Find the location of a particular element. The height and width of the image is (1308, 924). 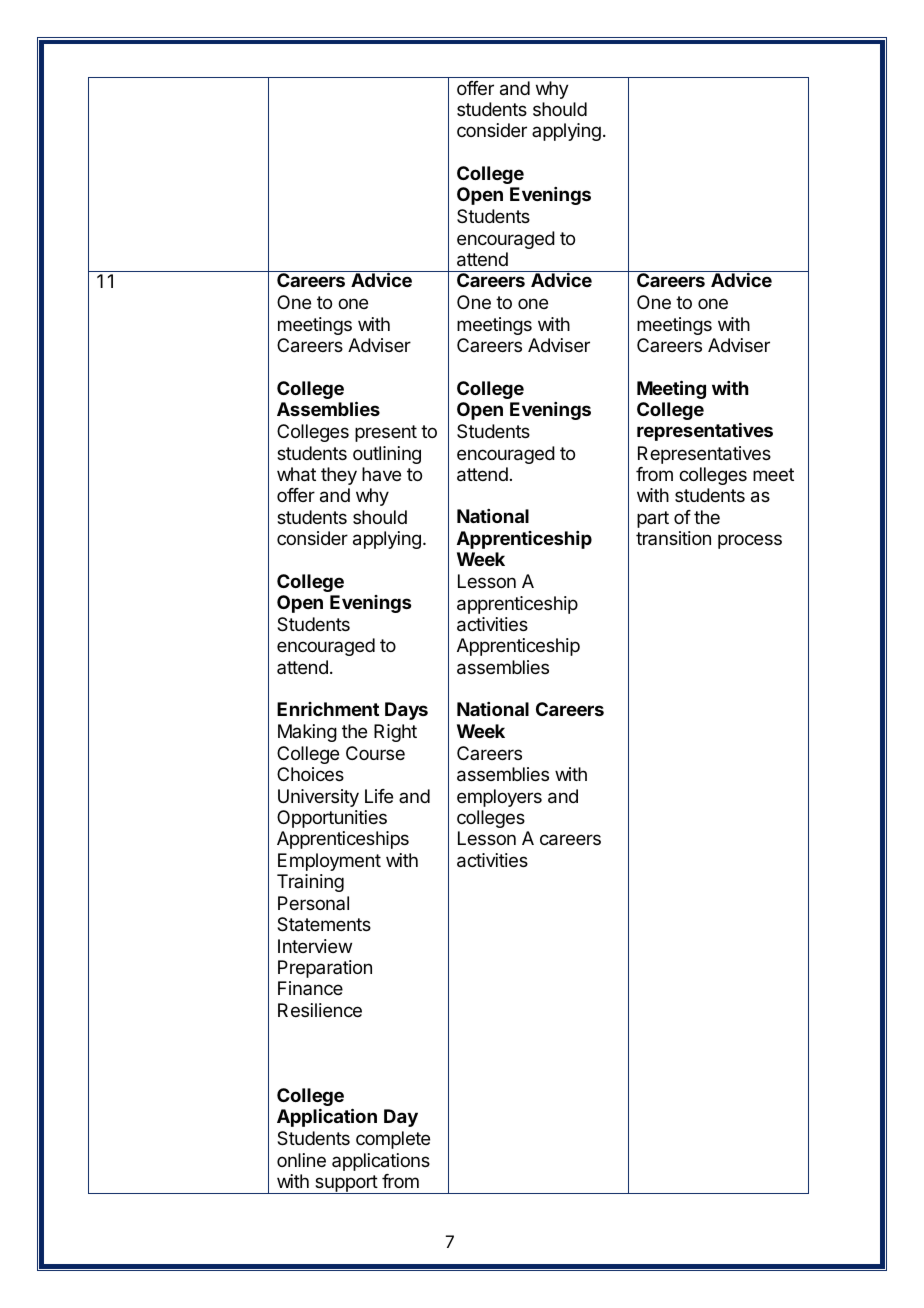

outlining is located at coordinates (387, 455).
